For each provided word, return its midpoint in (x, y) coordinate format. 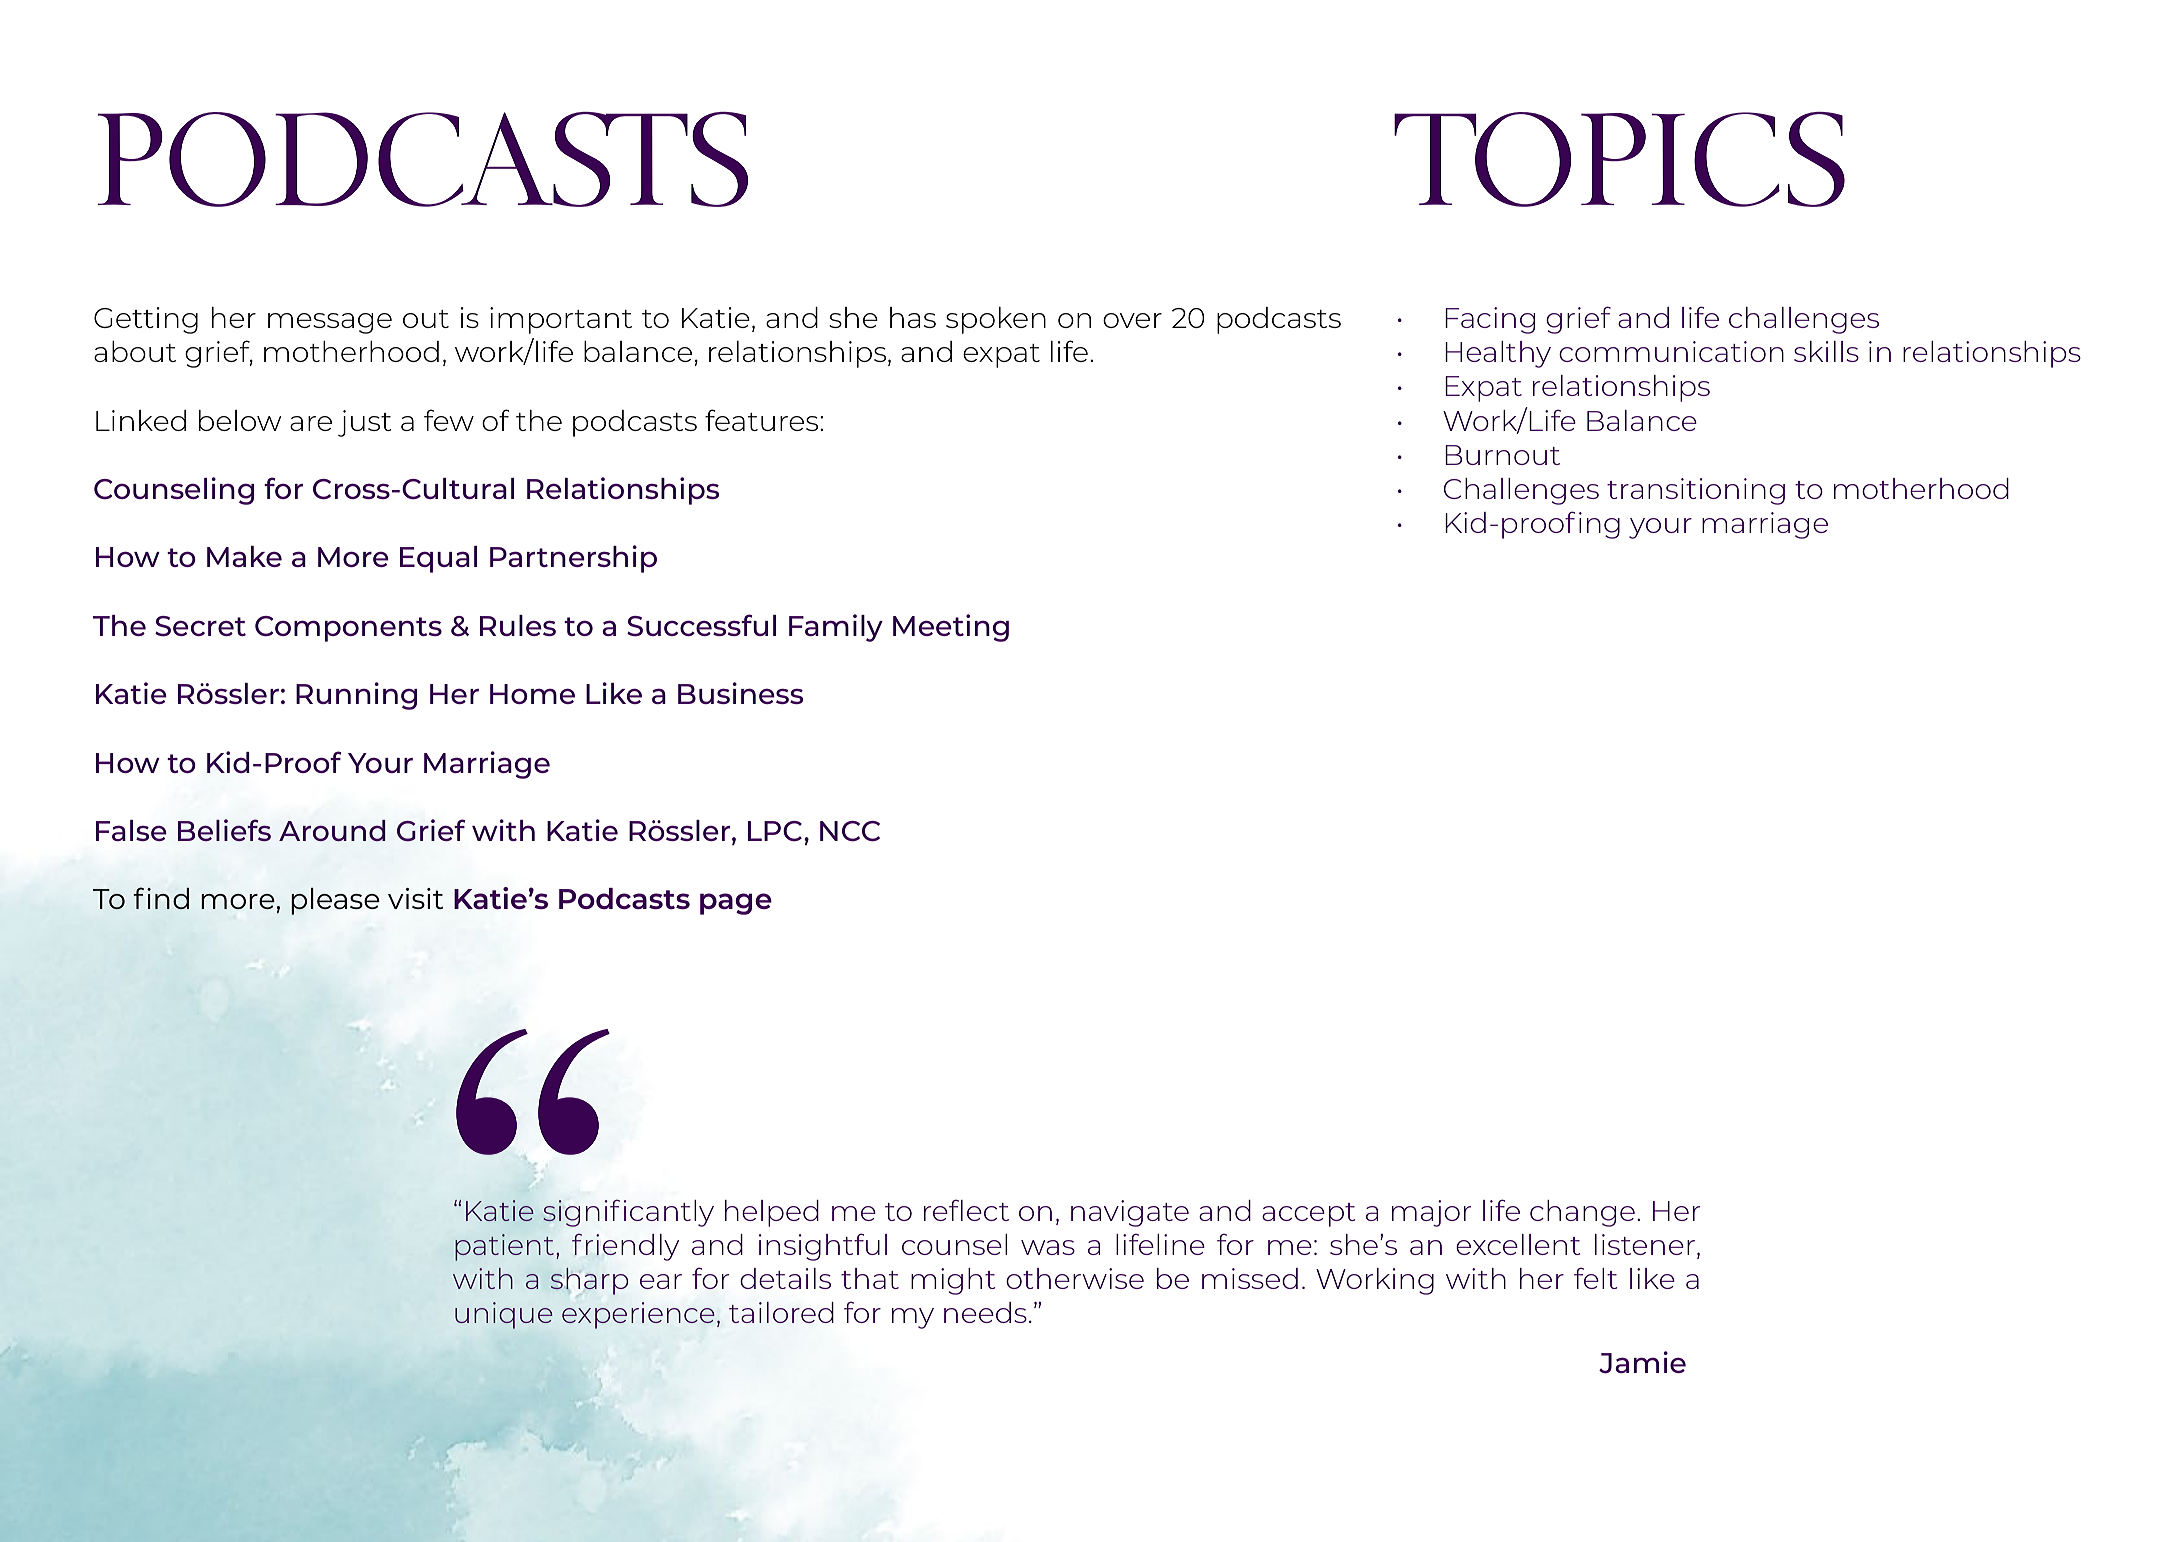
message (330, 323)
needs (985, 1312)
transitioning (1696, 491)
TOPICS (1619, 159)
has (913, 317)
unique (504, 1315)
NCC (850, 831)
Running (356, 696)
